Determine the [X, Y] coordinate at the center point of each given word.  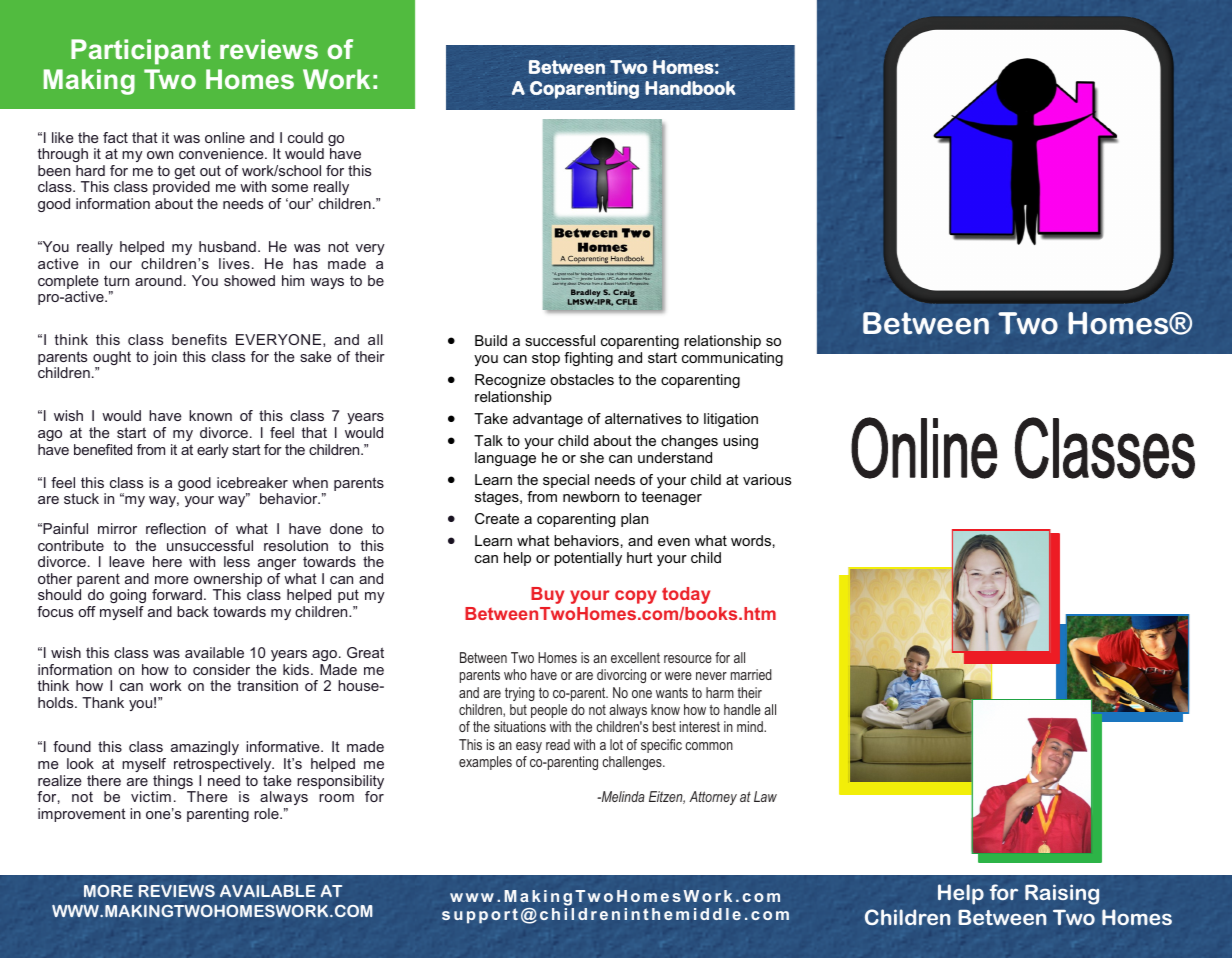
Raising [1062, 894]
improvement [82, 815]
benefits [199, 339]
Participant [141, 52]
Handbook [690, 88]
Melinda [622, 796]
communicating [732, 359]
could [305, 137]
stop [546, 359]
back [193, 611]
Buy [547, 595]
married [751, 674]
